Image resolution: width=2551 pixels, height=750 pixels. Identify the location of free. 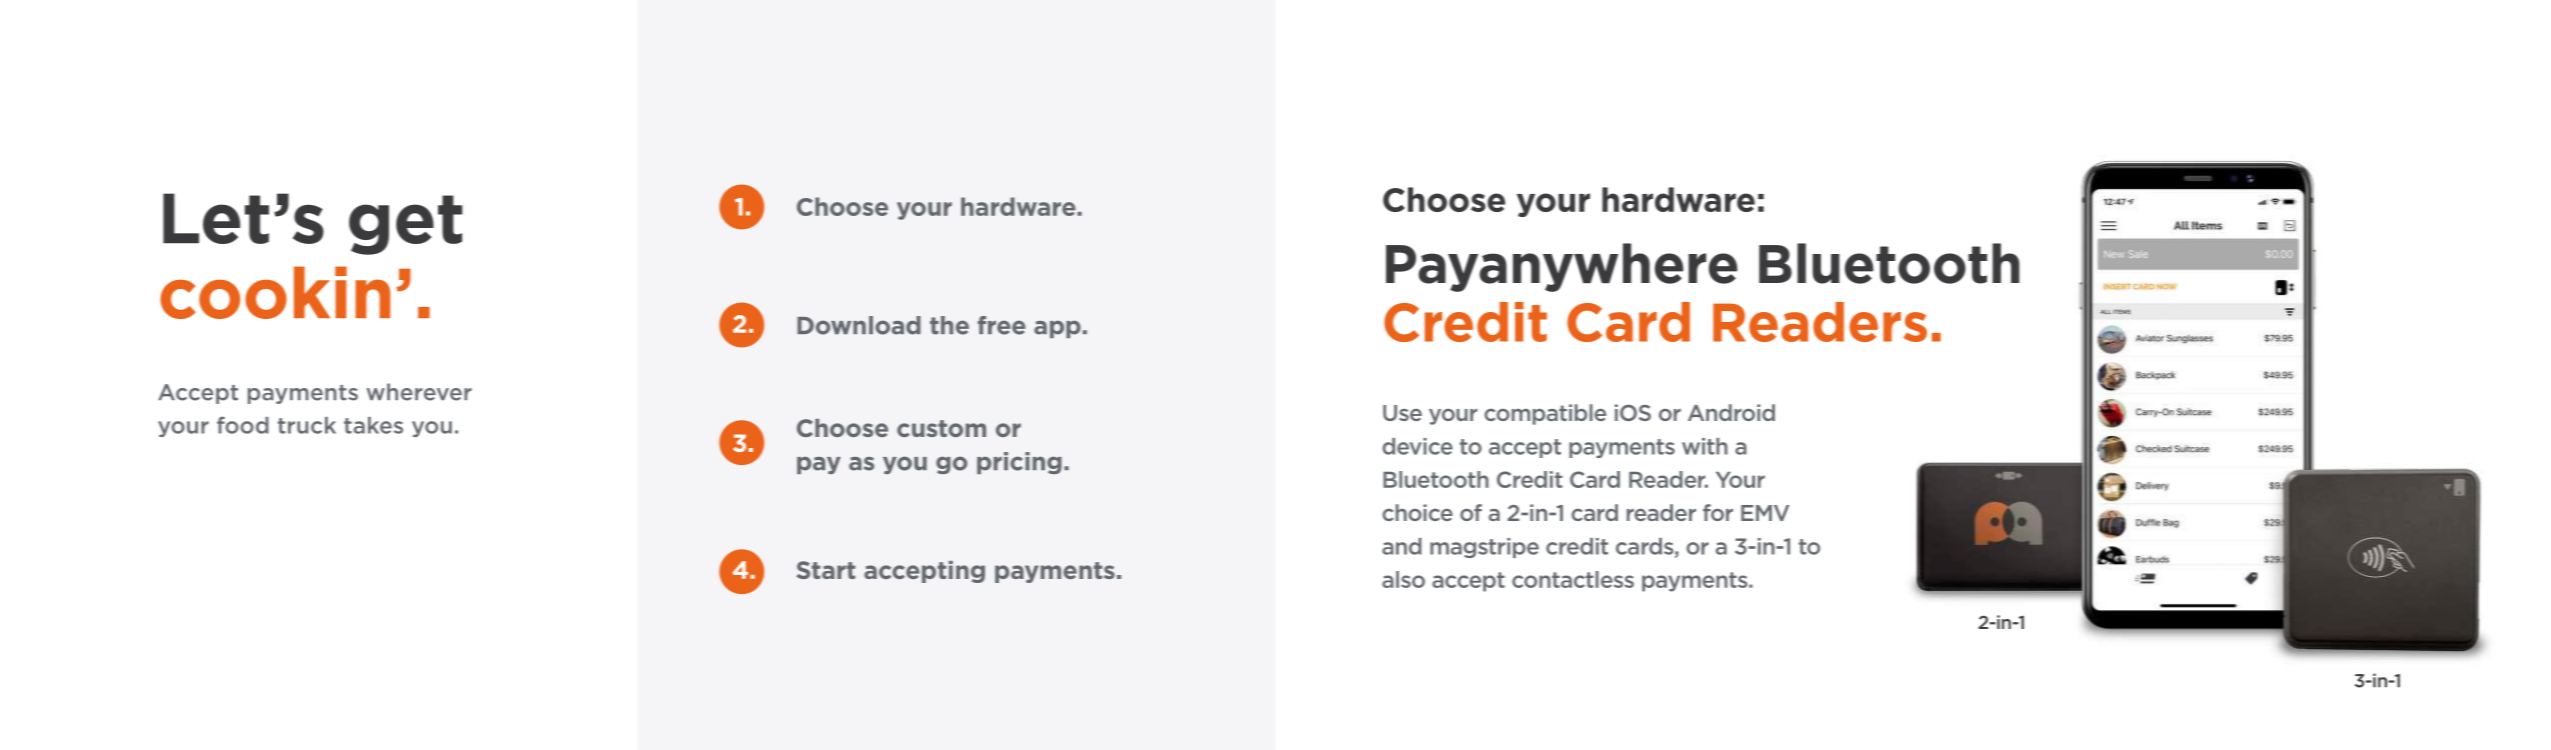
(1002, 325).
